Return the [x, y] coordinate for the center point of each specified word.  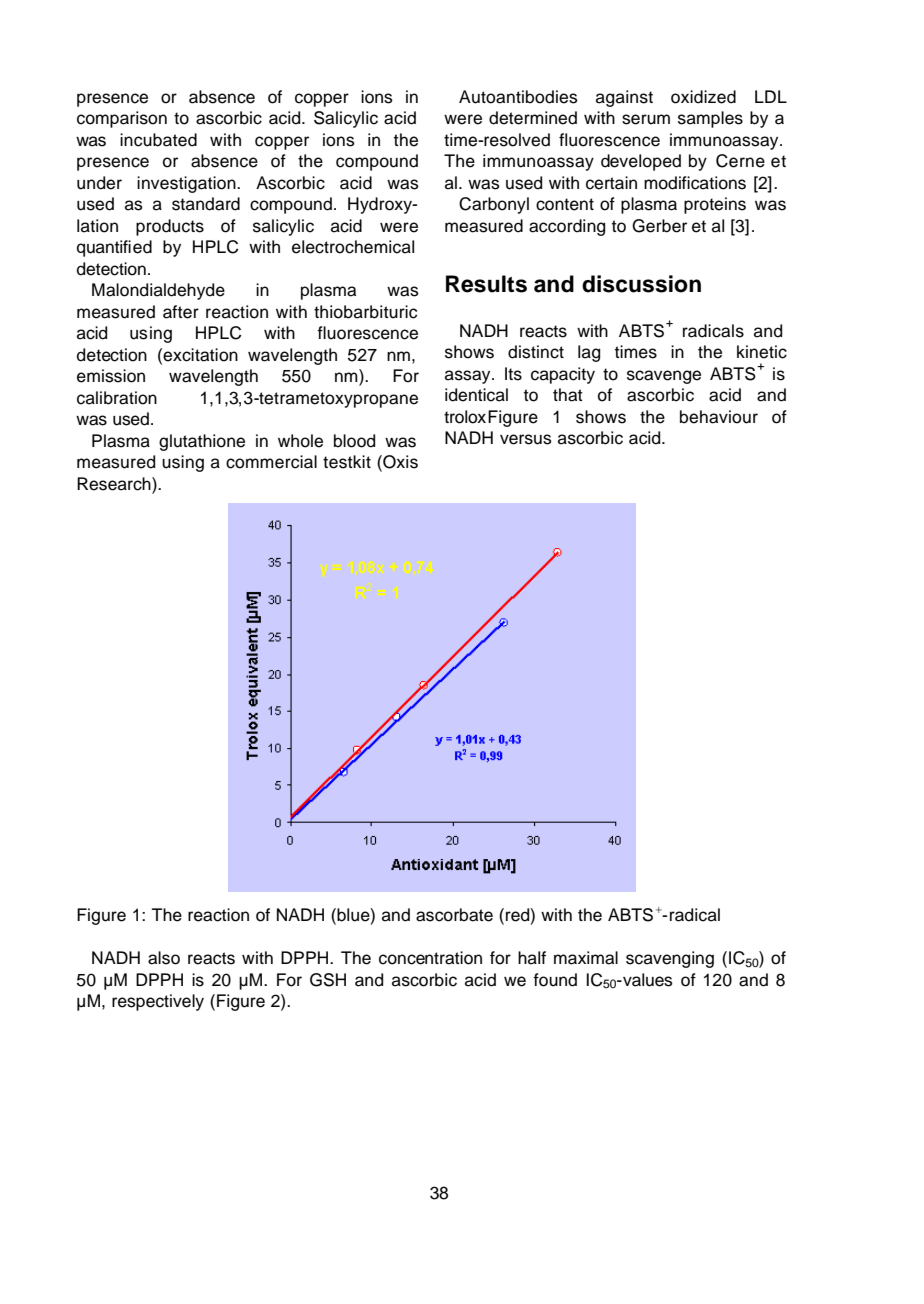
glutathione [202, 442]
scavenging [670, 959]
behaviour [719, 417]
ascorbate [454, 915]
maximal [586, 958]
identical [476, 395]
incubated [158, 140]
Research [115, 485]
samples [710, 119]
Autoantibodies [518, 97]
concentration [430, 958]
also [164, 958]
